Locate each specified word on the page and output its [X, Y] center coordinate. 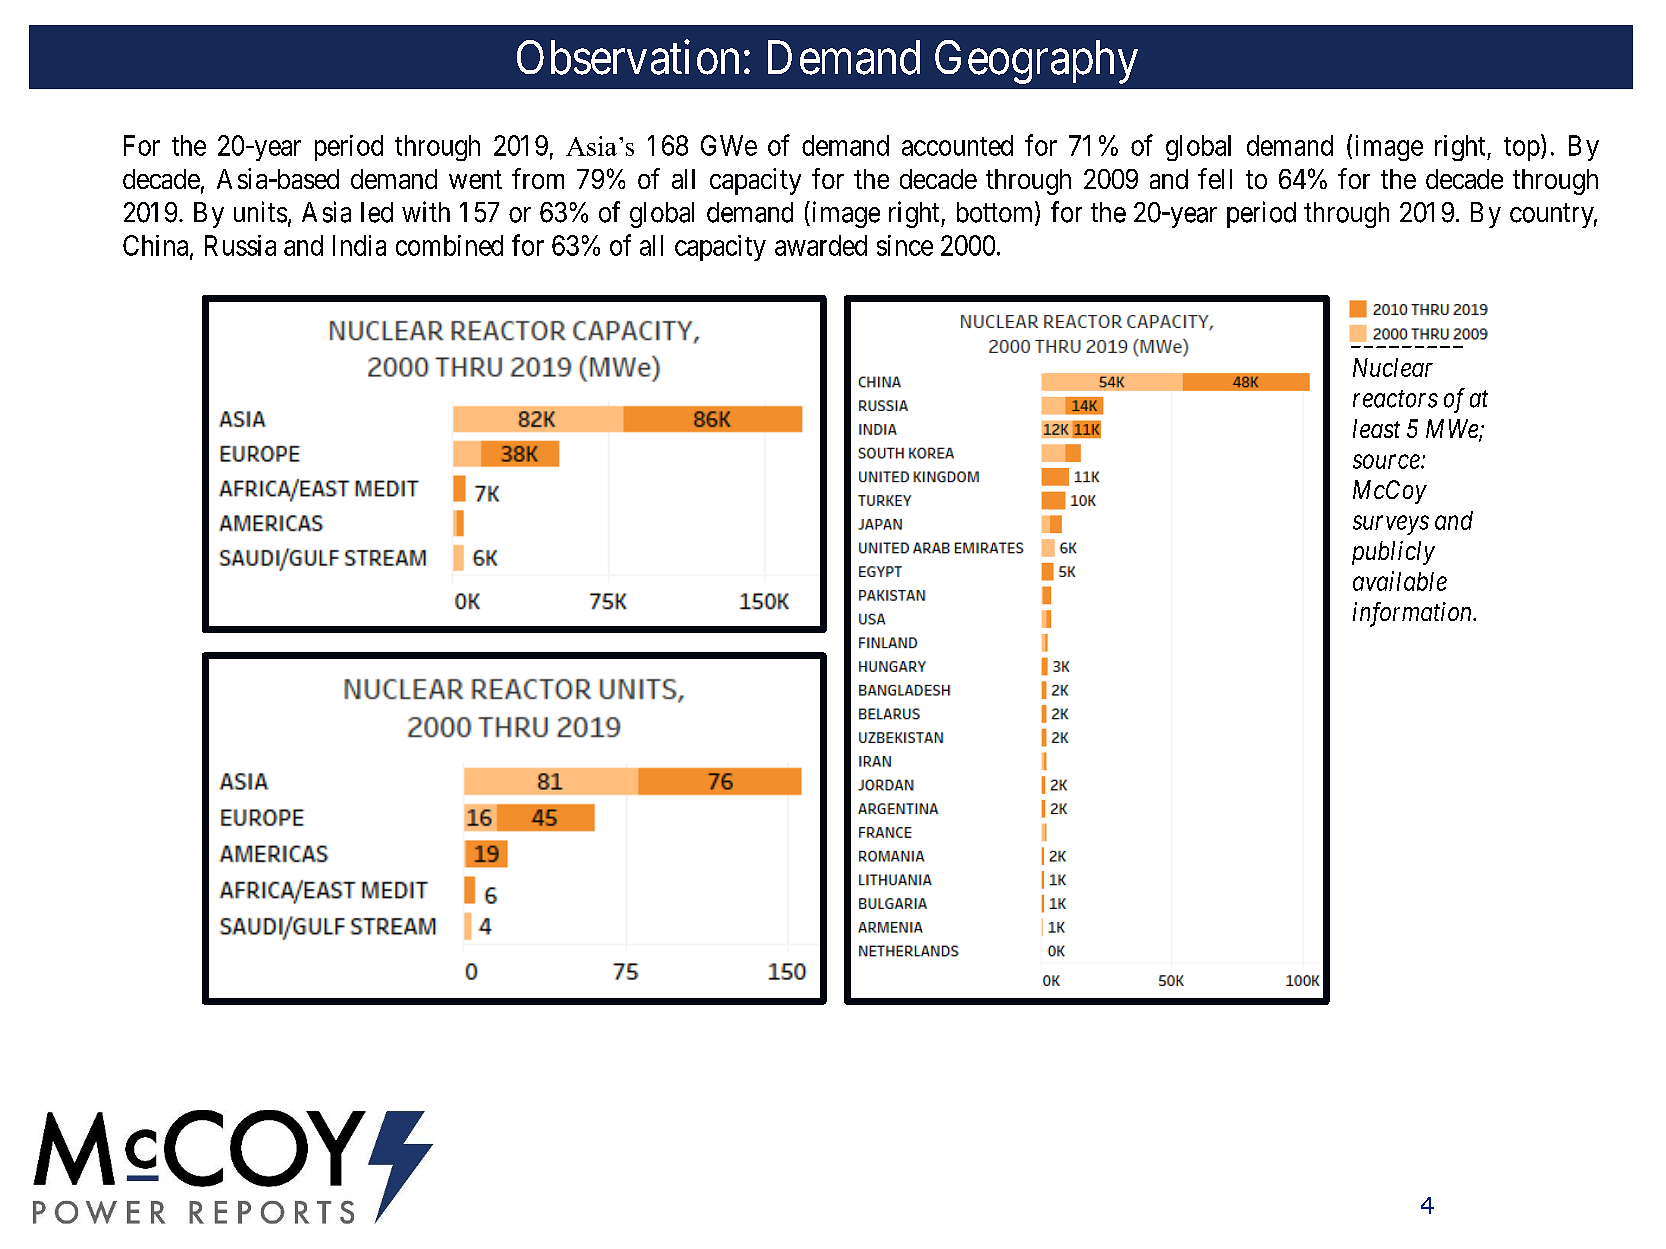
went [475, 179]
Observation [628, 57]
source [1387, 462]
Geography [1036, 62]
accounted [957, 145]
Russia [240, 245]
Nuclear [1393, 367]
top [1522, 149]
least [1376, 428]
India [359, 245]
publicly [1393, 553]
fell [1215, 178]
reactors [1395, 399]
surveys [1391, 525]
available [1400, 581]
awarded [821, 245]
